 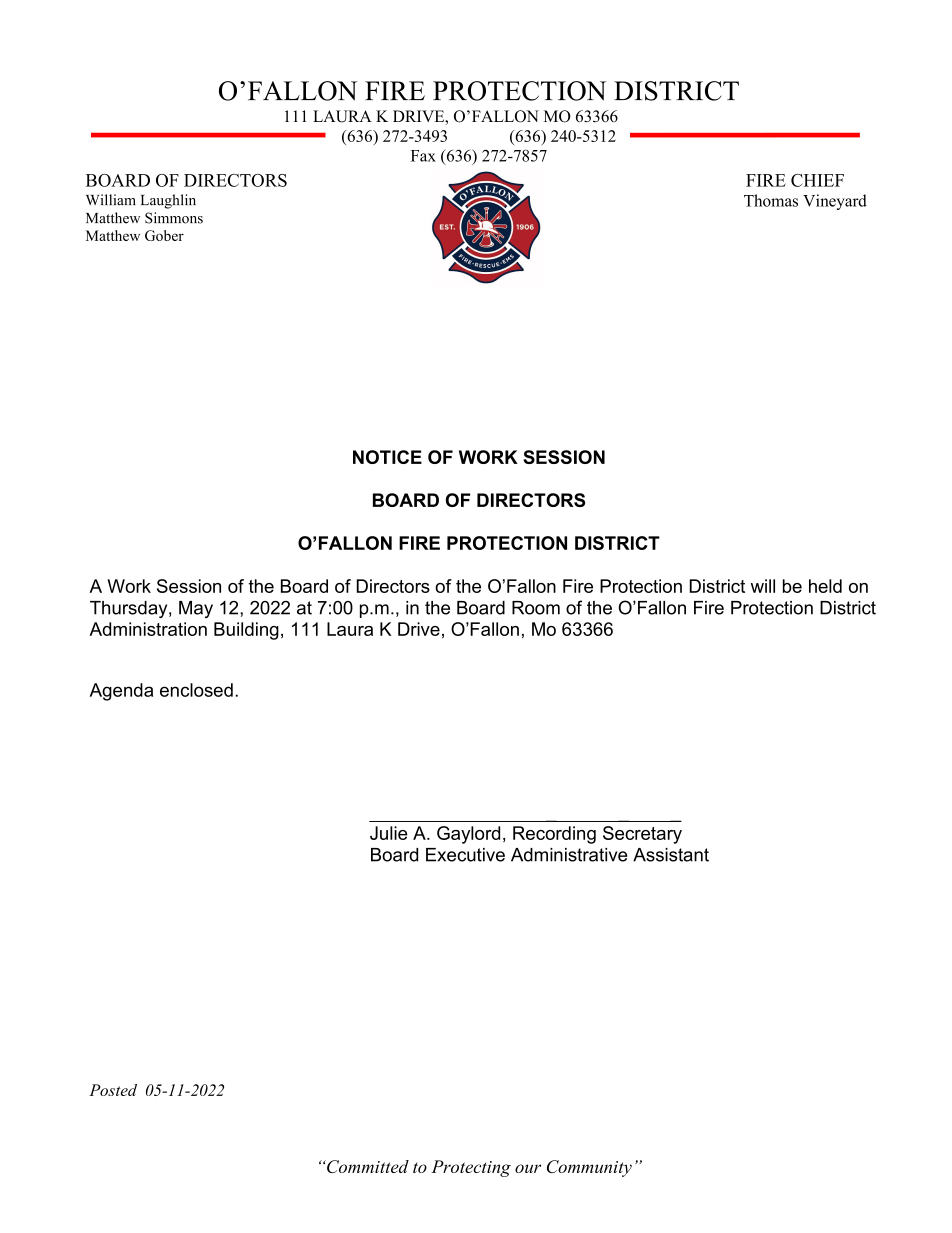 What do you see at coordinates (246, 631) in the document?
I see `Building` at bounding box center [246, 631].
